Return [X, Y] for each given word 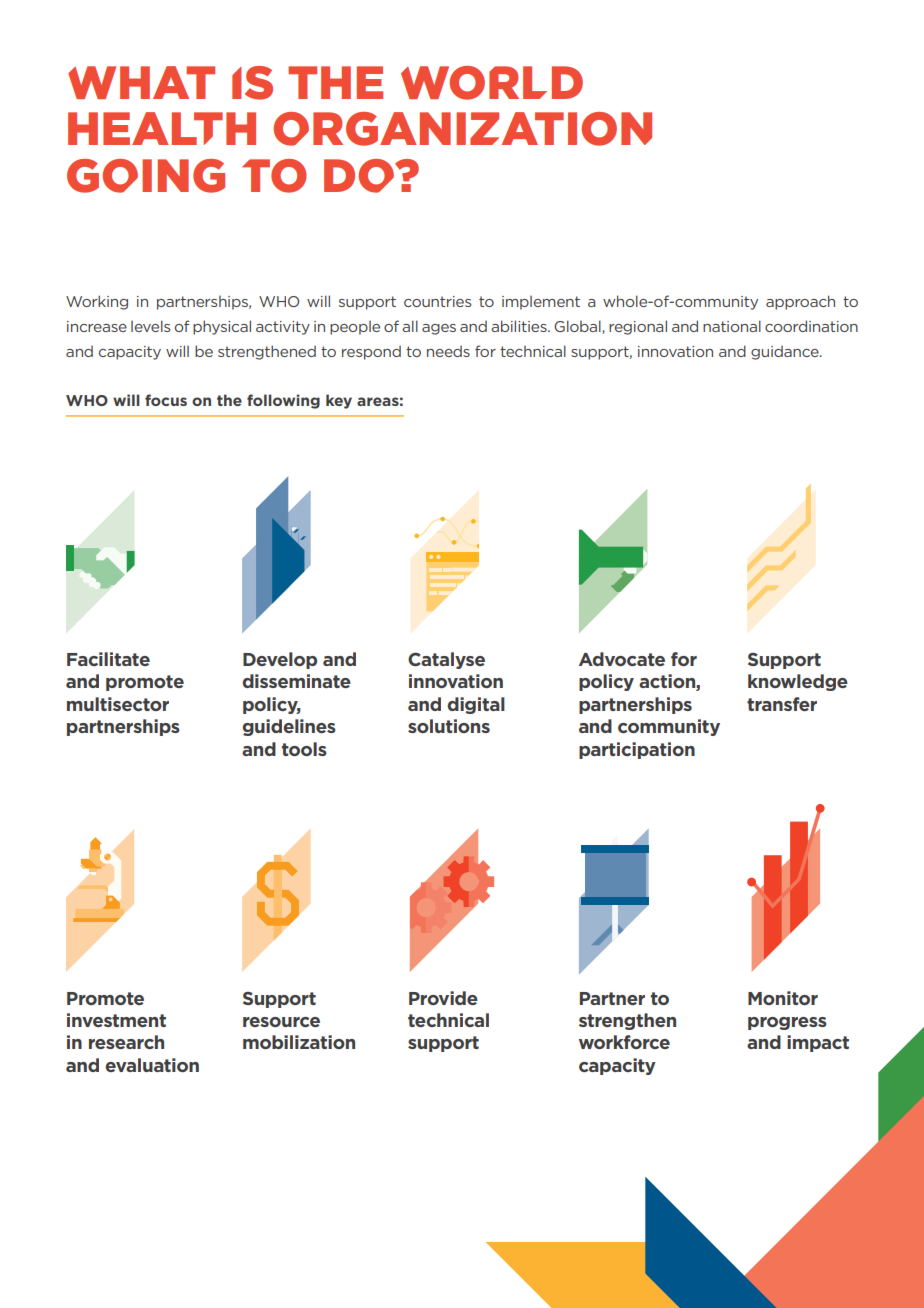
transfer [782, 704]
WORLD [492, 83]
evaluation [152, 1065]
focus [166, 400]
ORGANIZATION [462, 129]
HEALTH [162, 128]
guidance [786, 353]
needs [448, 351]
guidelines [289, 727]
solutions [449, 726]
